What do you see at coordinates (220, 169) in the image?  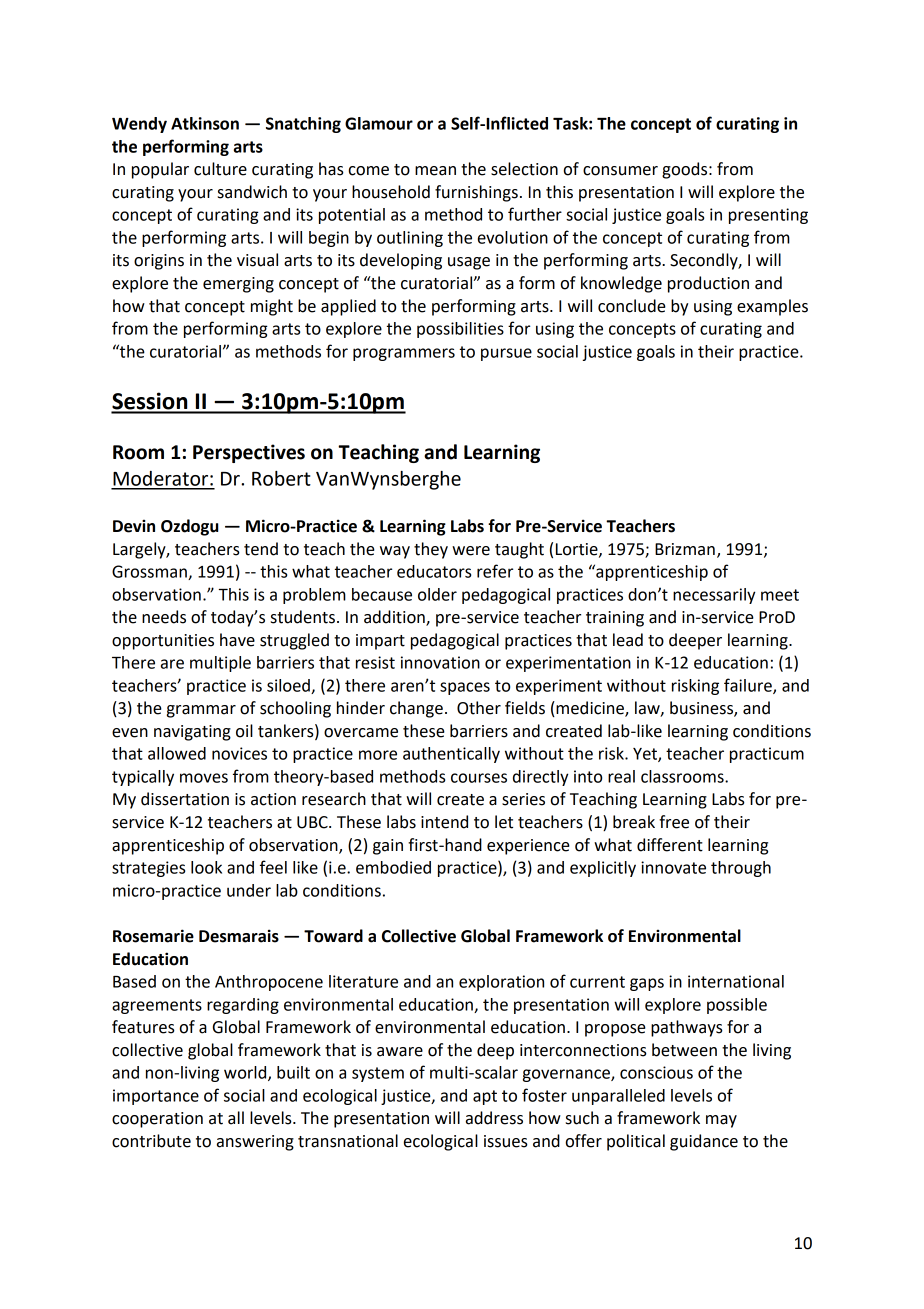 I see `culture` at bounding box center [220, 169].
